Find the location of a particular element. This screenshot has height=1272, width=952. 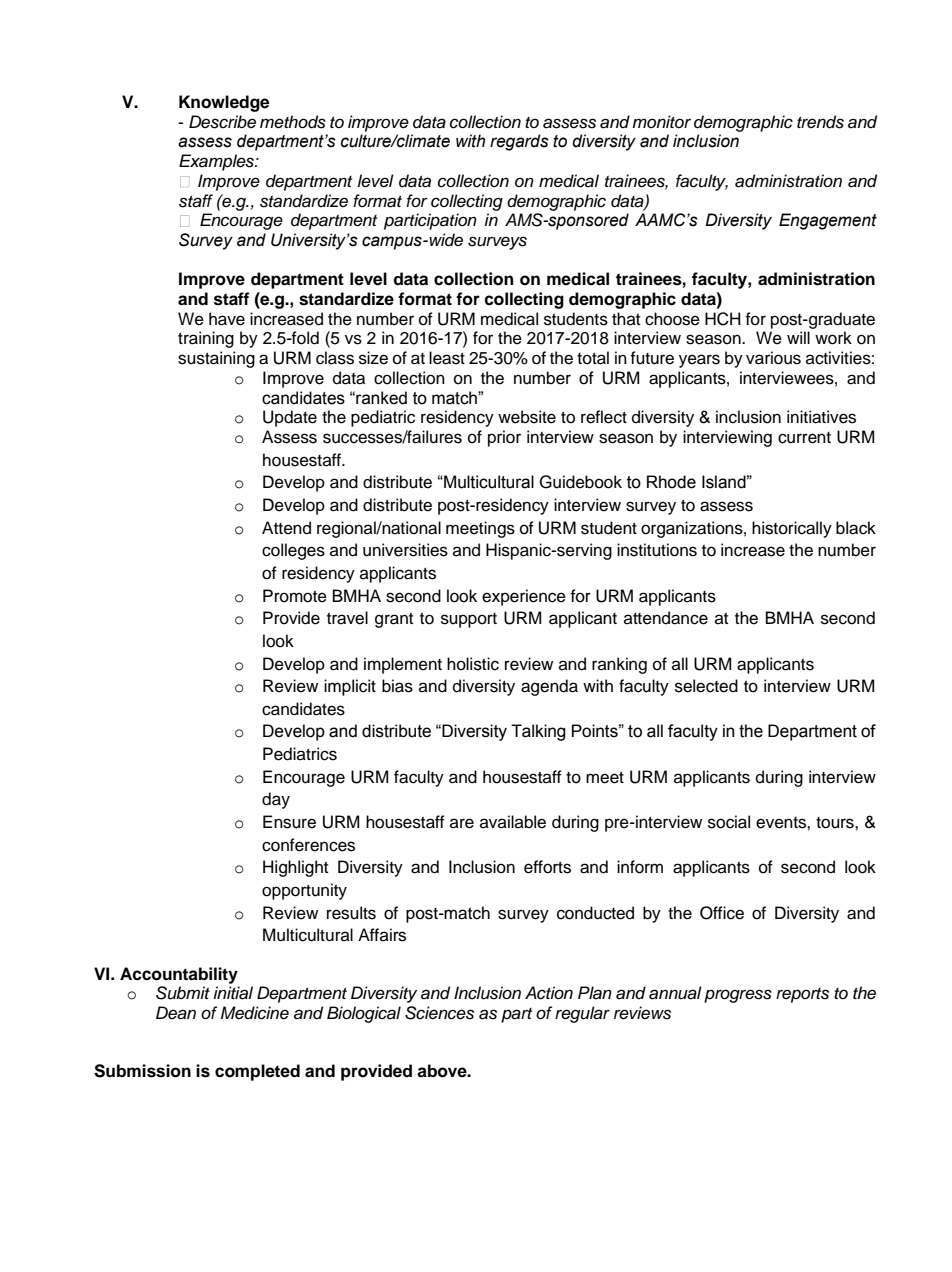

completed is located at coordinates (257, 1072).
